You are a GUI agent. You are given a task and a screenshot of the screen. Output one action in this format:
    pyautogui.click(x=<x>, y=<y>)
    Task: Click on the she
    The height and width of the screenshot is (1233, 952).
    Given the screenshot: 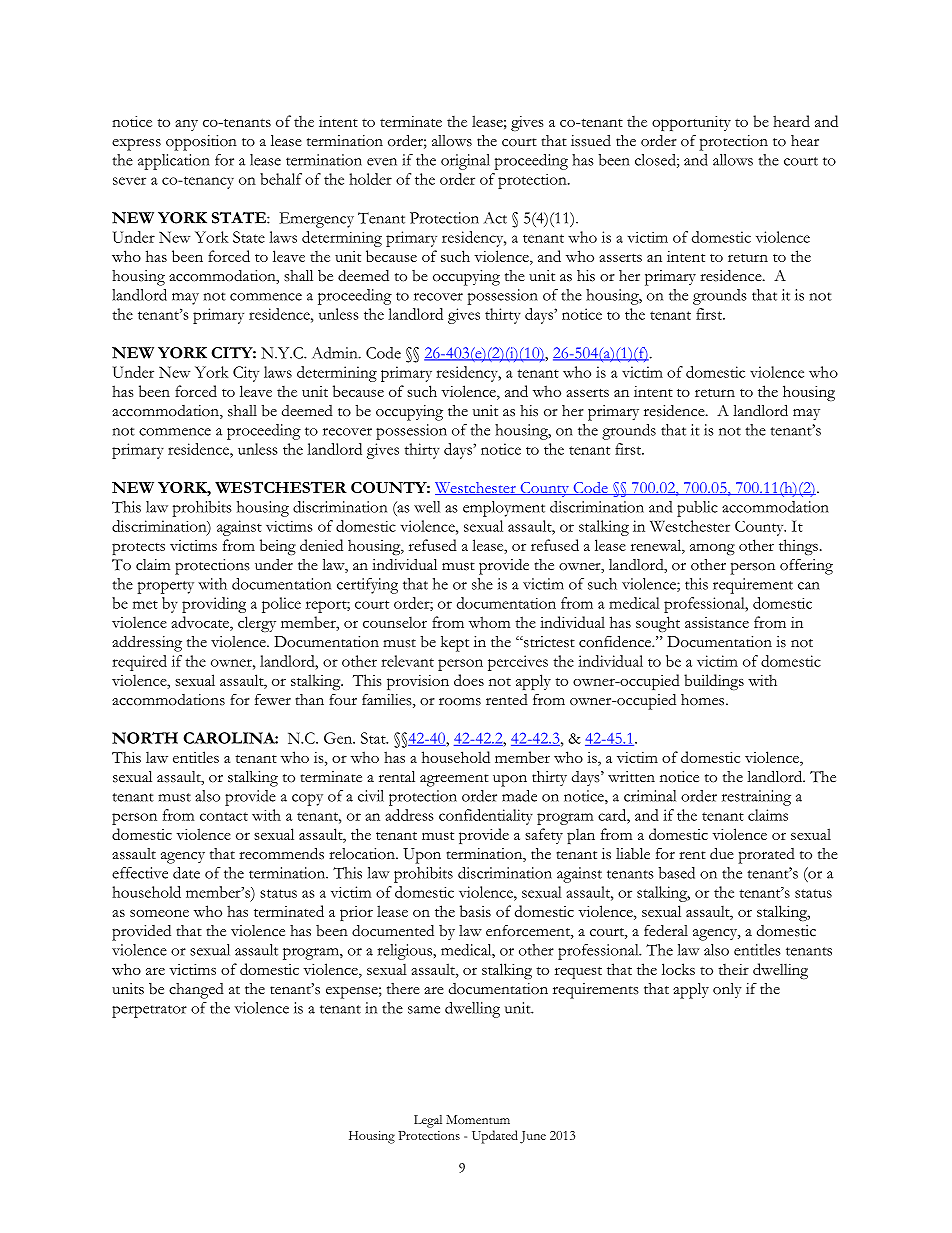 What is the action you would take?
    pyautogui.click(x=482, y=584)
